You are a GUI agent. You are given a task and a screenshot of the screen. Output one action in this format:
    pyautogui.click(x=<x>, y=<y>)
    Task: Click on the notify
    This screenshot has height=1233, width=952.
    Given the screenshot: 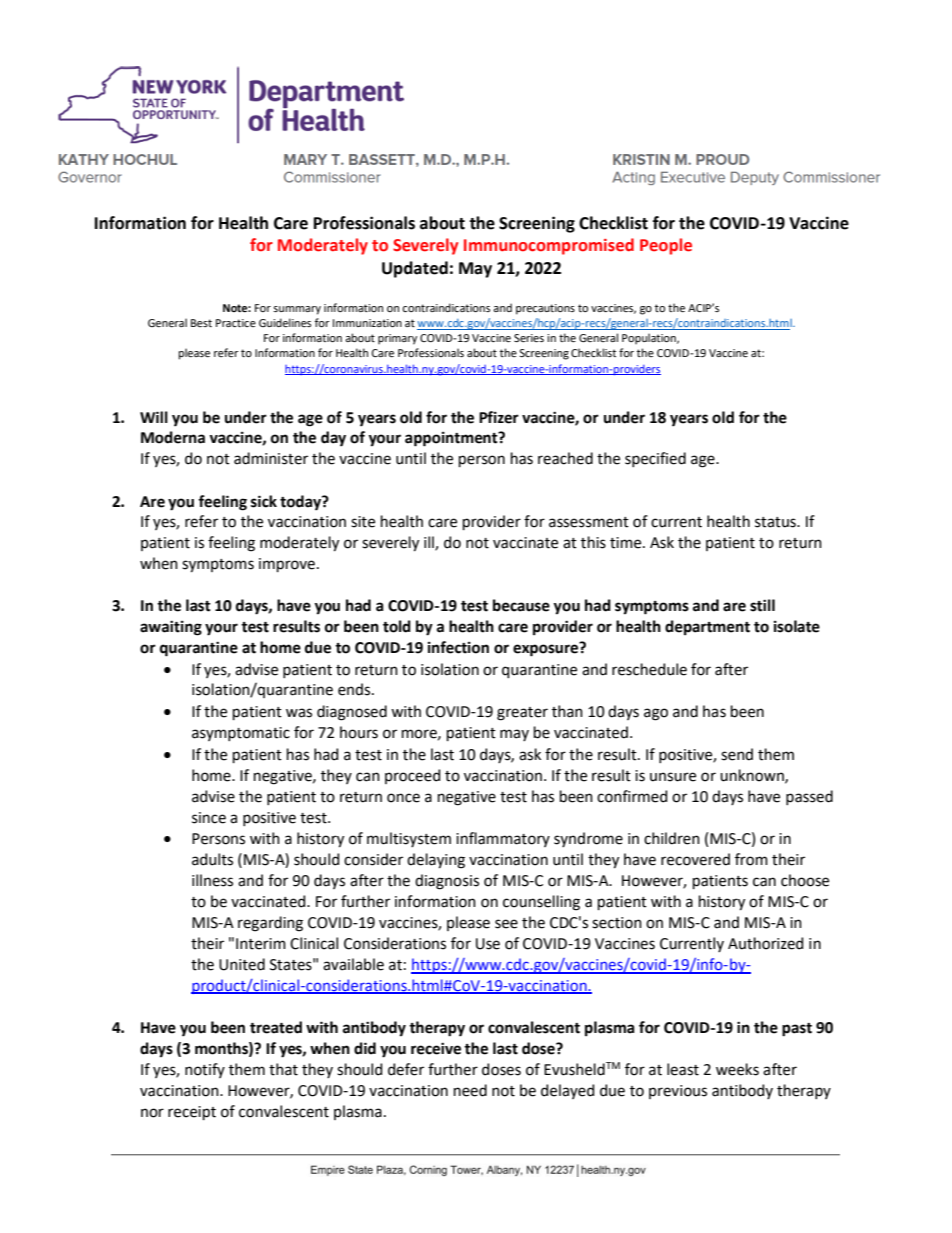 What is the action you would take?
    pyautogui.click(x=205, y=1070)
